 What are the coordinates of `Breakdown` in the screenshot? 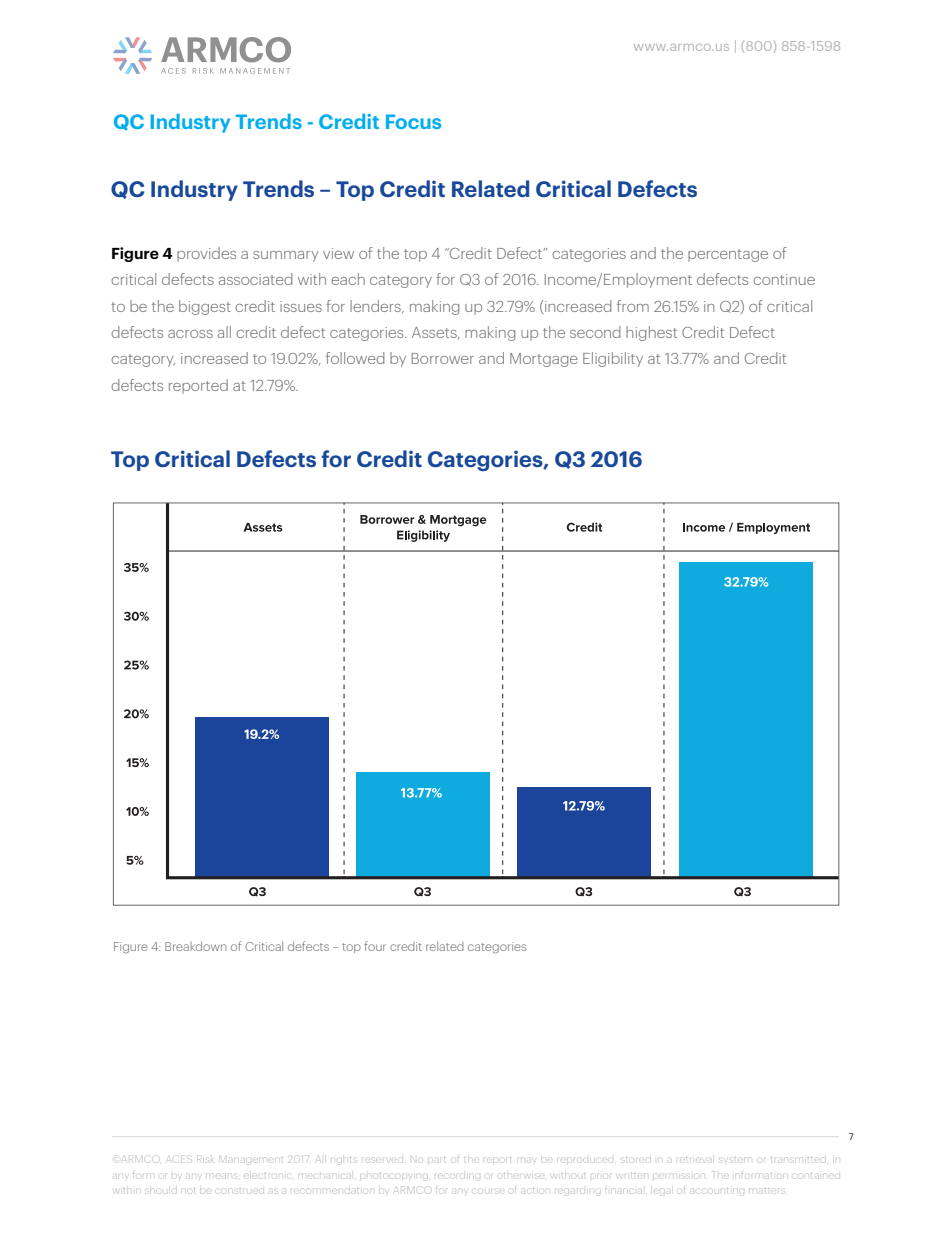 It's located at (196, 946).
